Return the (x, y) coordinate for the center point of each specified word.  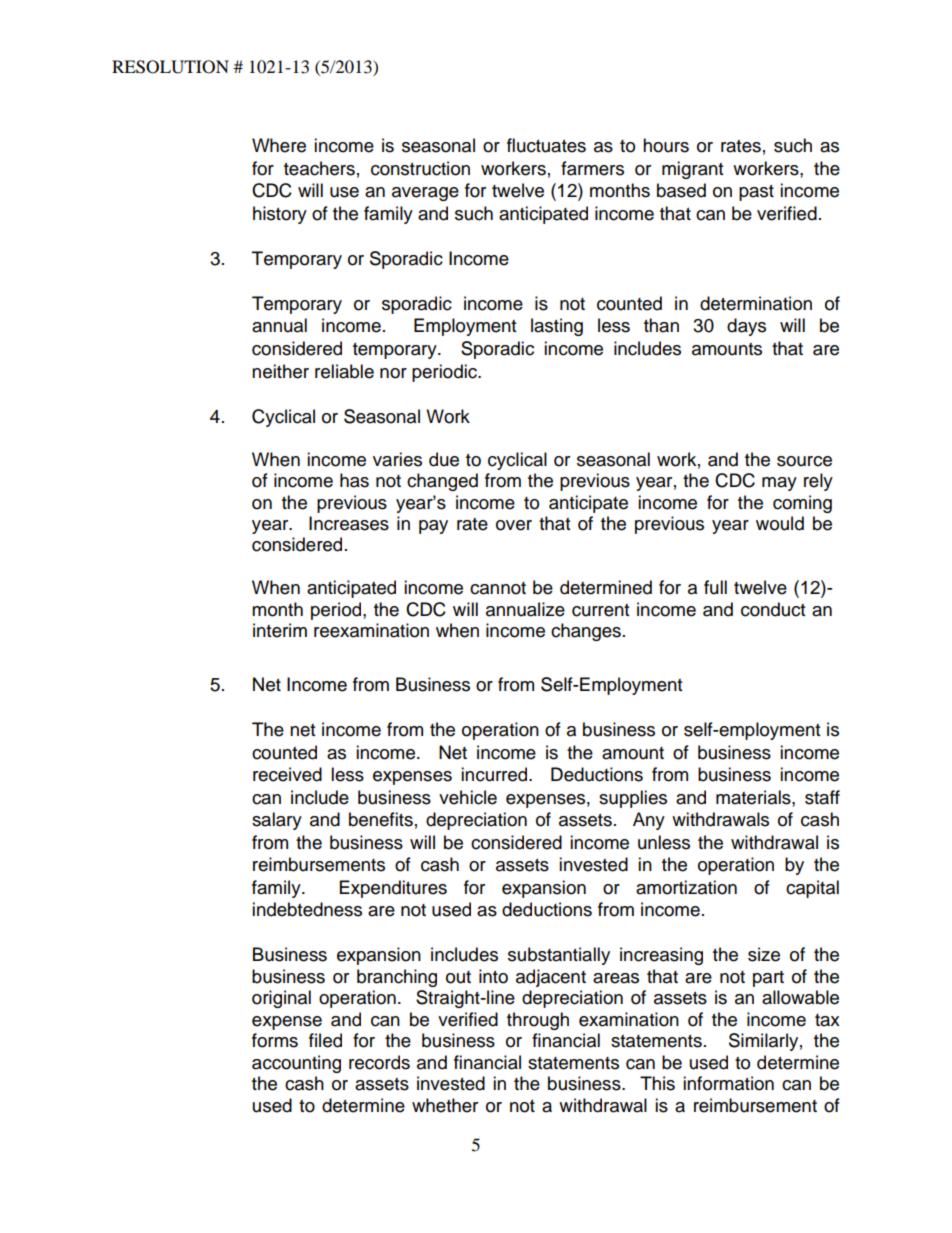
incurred (495, 774)
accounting (296, 1064)
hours (666, 145)
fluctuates (546, 145)
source (804, 461)
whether (445, 1105)
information (728, 1083)
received (287, 774)
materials (754, 797)
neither (280, 371)
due (444, 459)
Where (279, 145)
